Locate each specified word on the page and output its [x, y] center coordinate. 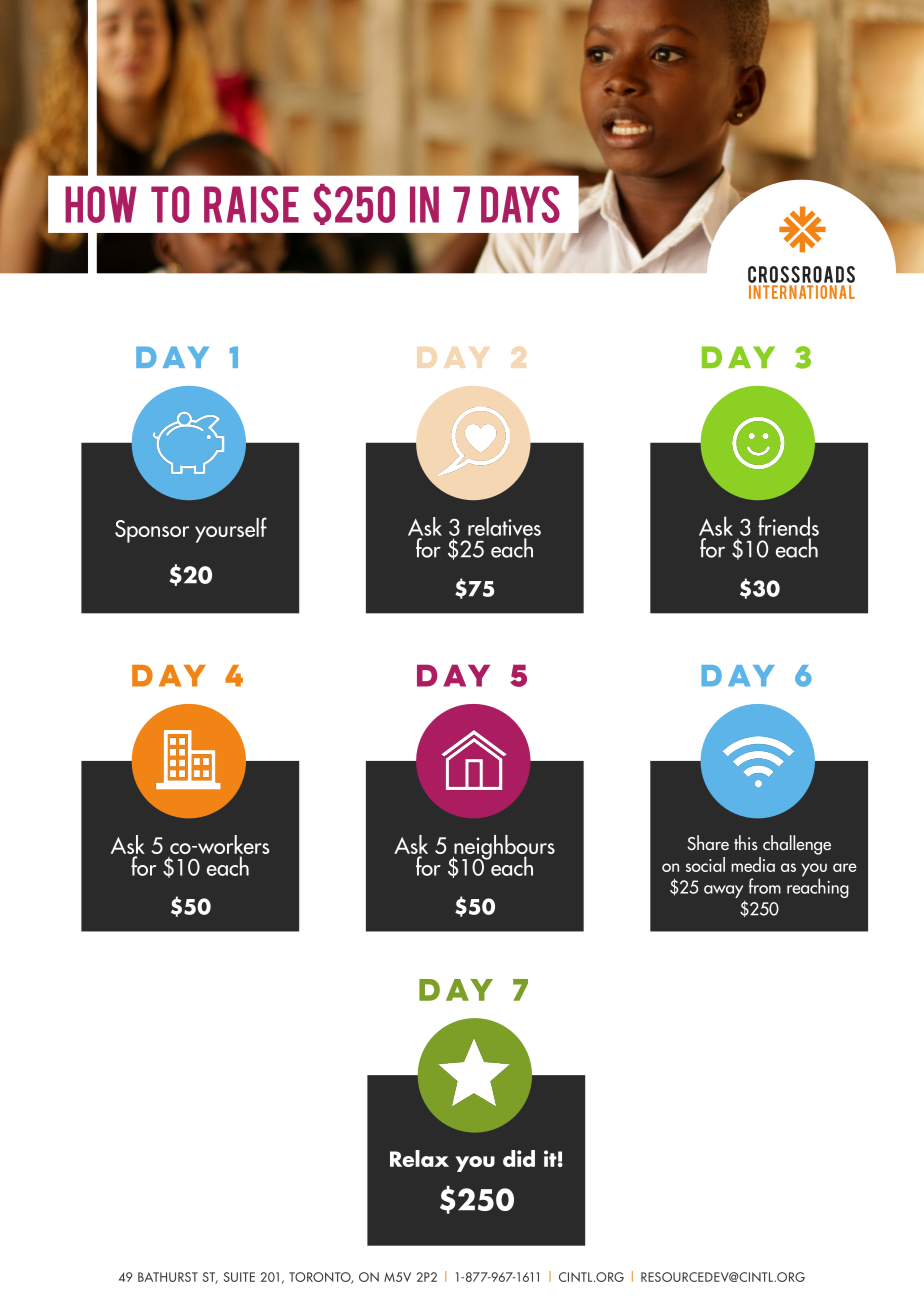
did [519, 1158]
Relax [419, 1158]
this [746, 843]
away [724, 893]
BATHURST [168, 1277]
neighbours [503, 848]
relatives [504, 526]
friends [788, 526]
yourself [231, 530]
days [520, 204]
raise [251, 204]
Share [708, 843]
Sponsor [152, 531]
